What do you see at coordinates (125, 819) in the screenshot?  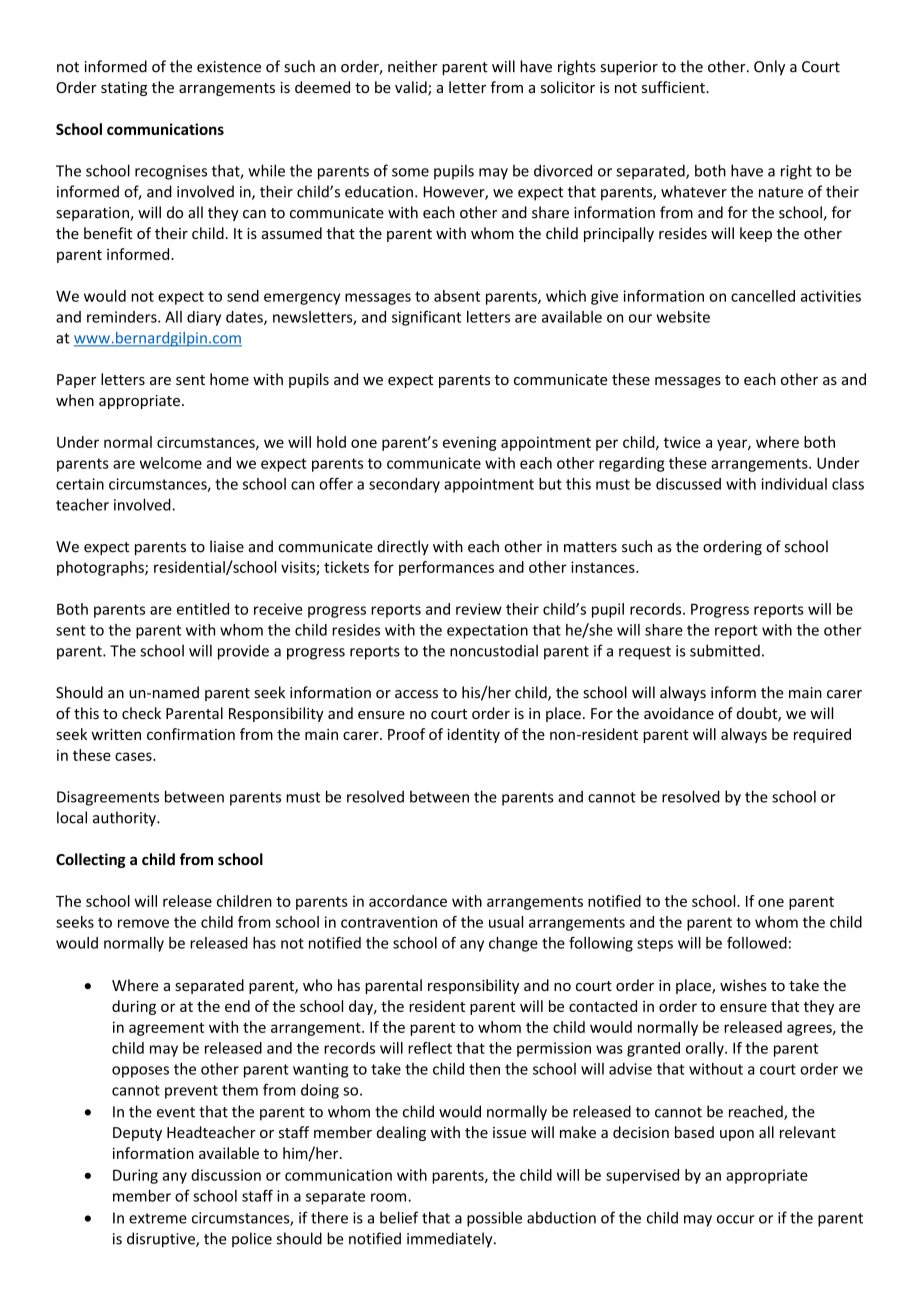 I see `authority` at bounding box center [125, 819].
